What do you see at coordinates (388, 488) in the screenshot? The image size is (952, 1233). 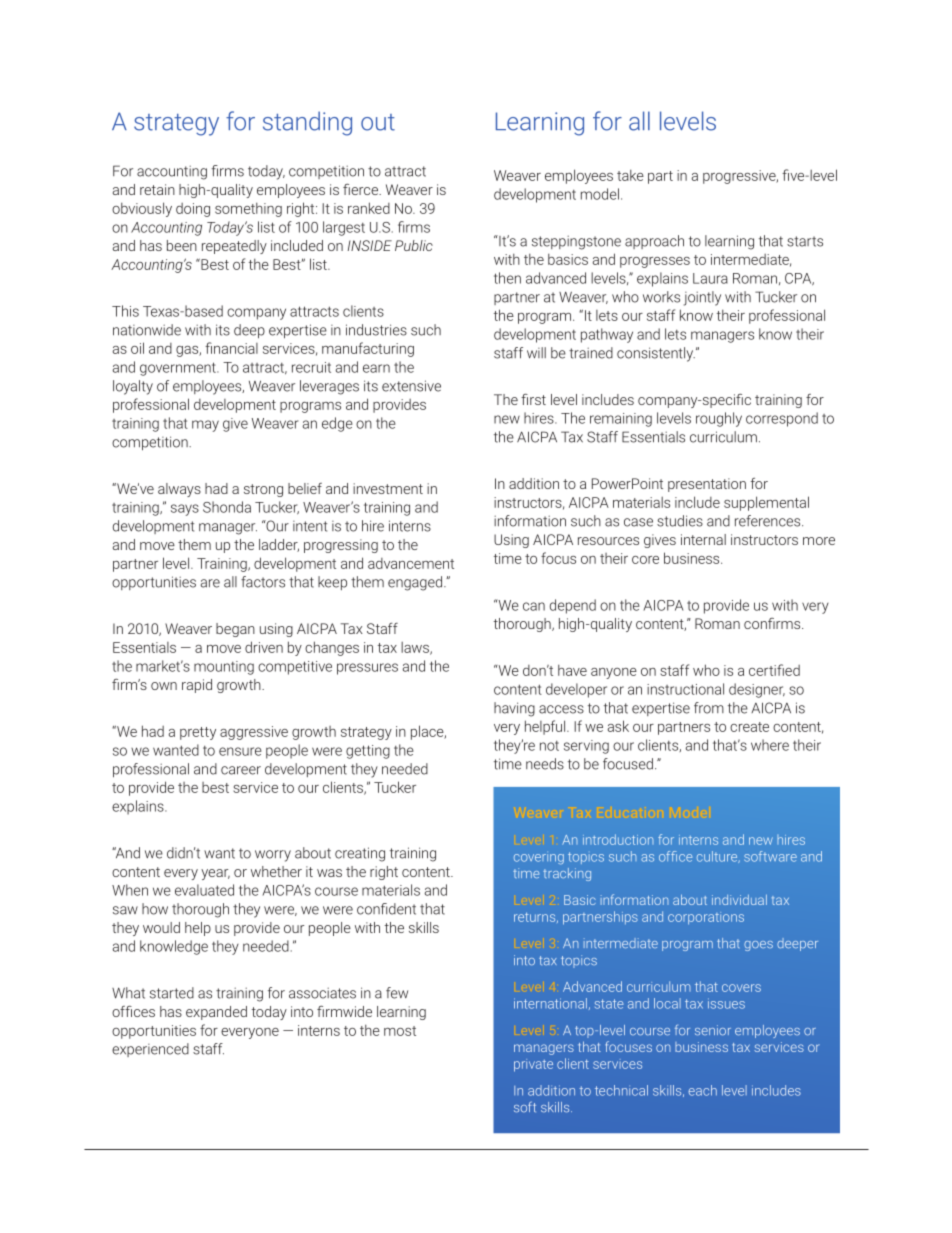 I see `investment` at bounding box center [388, 488].
